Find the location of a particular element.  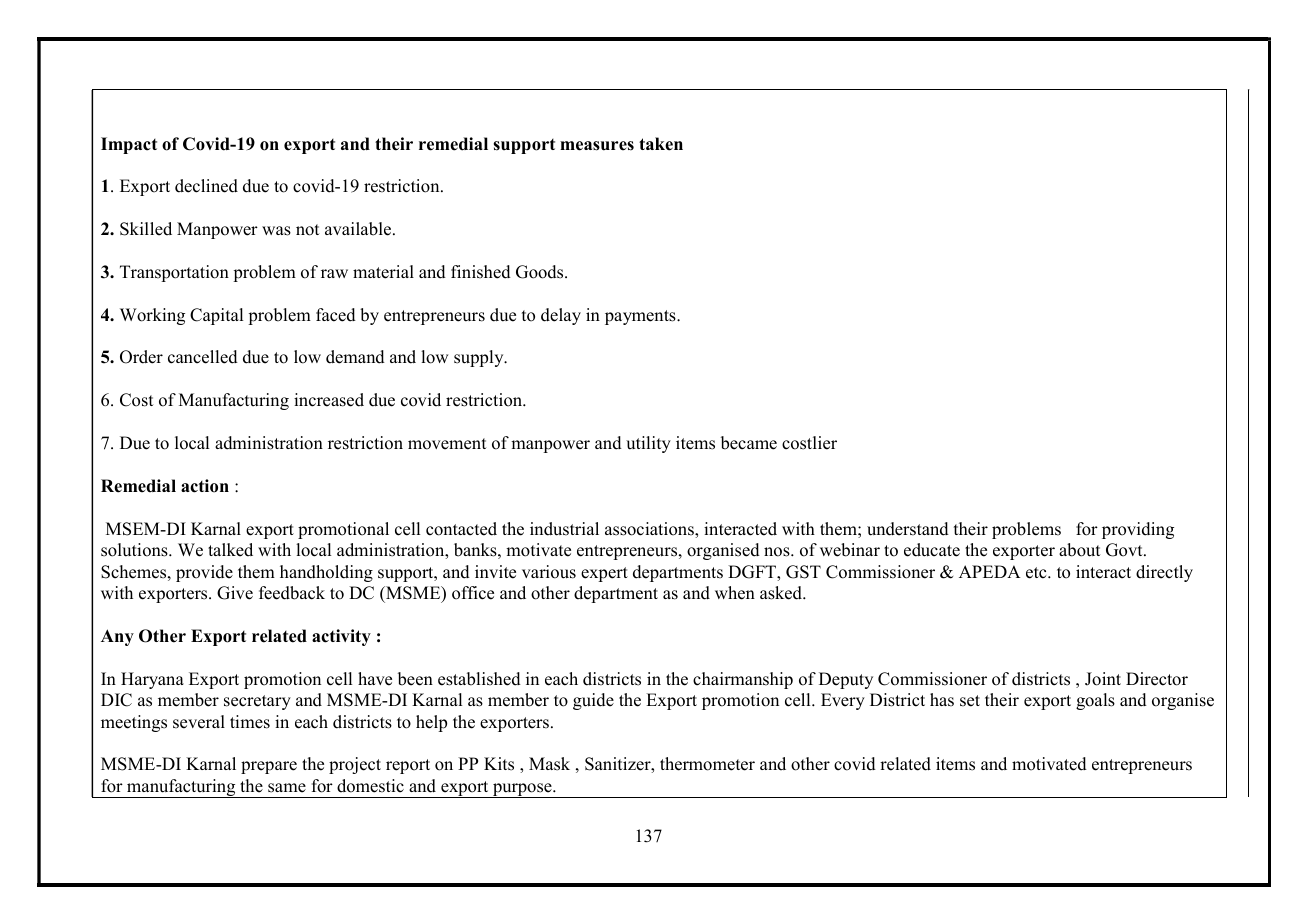

action is located at coordinates (205, 486).
